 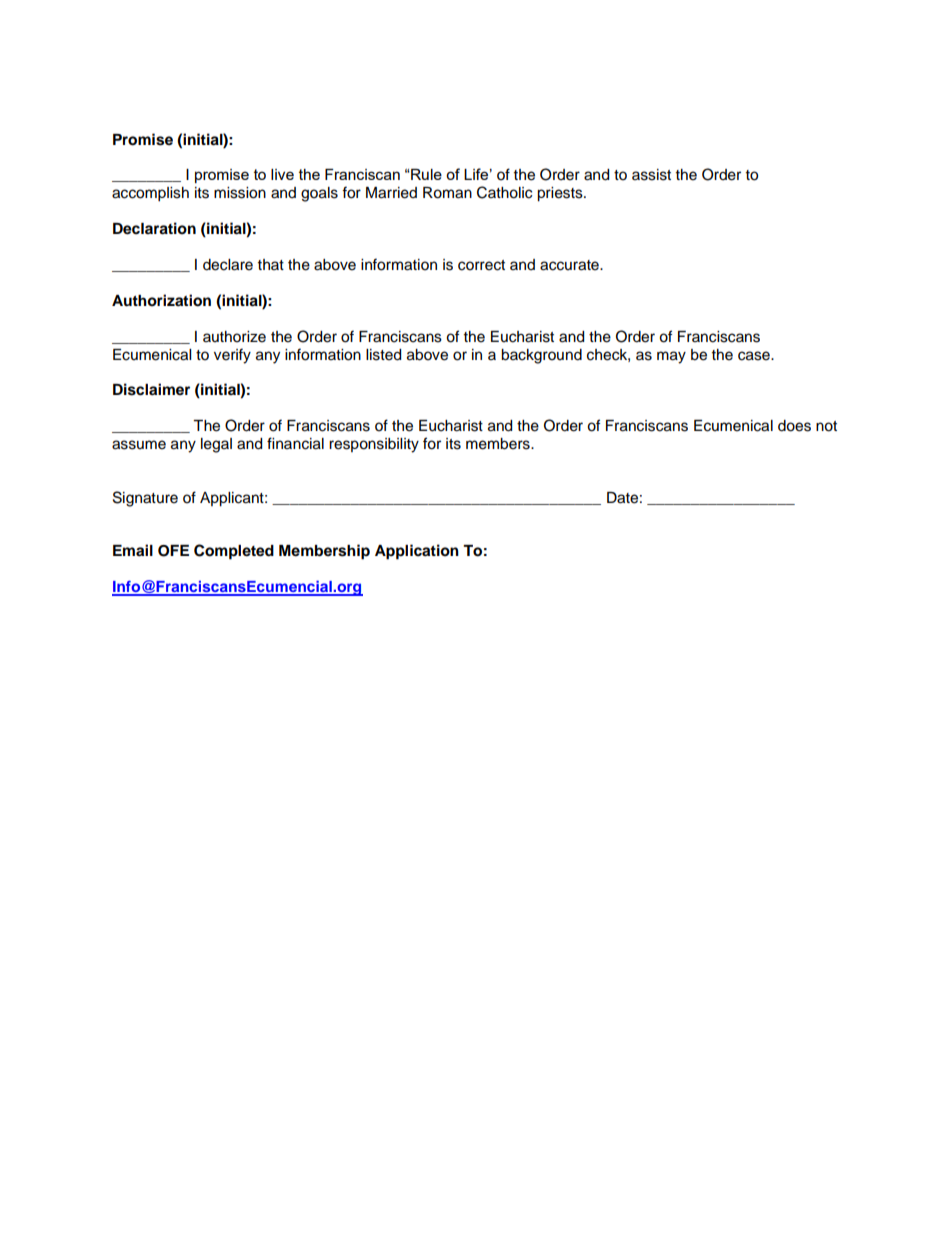 What do you see at coordinates (651, 175) in the image?
I see `assist` at bounding box center [651, 175].
